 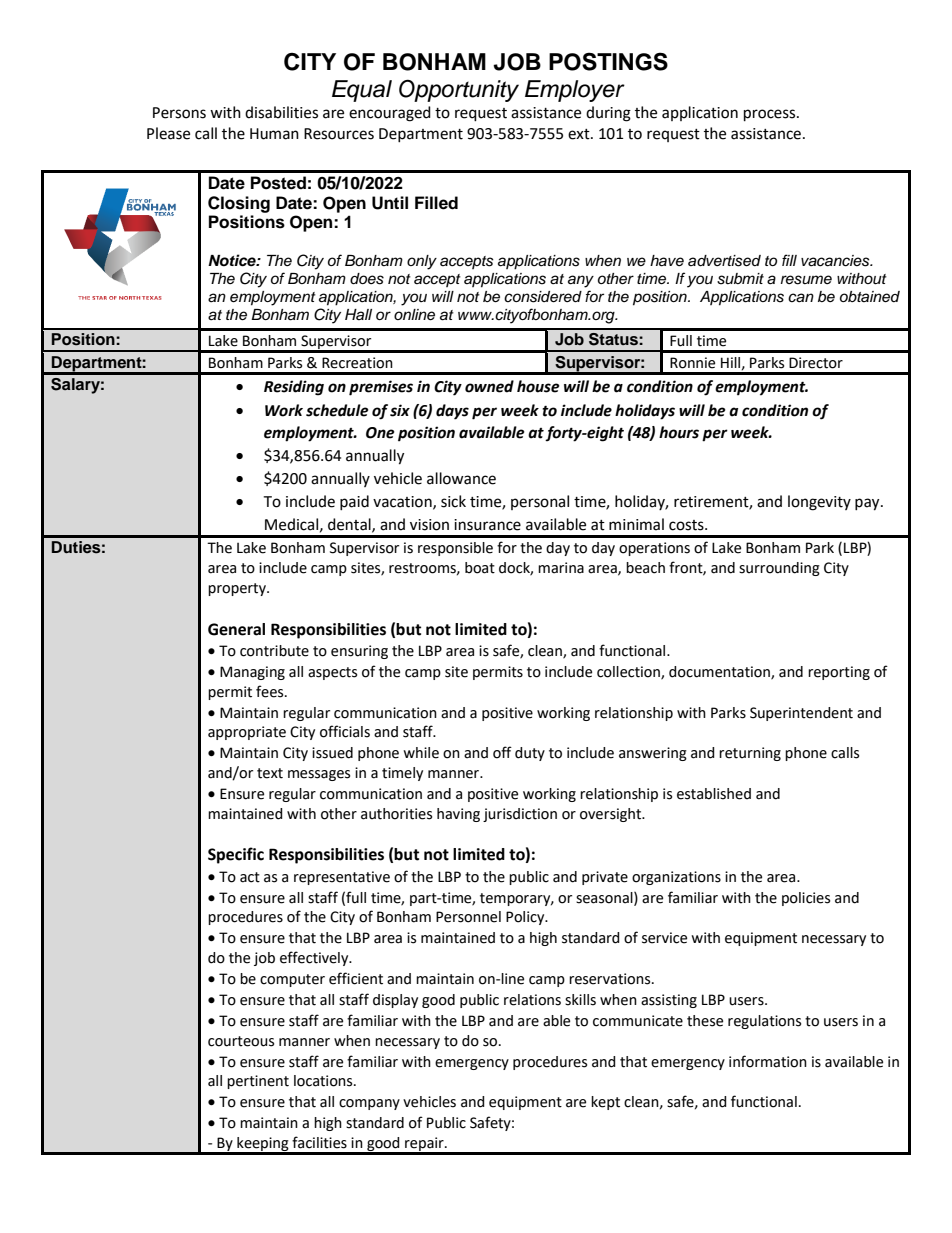 I want to click on process, so click(x=771, y=115).
